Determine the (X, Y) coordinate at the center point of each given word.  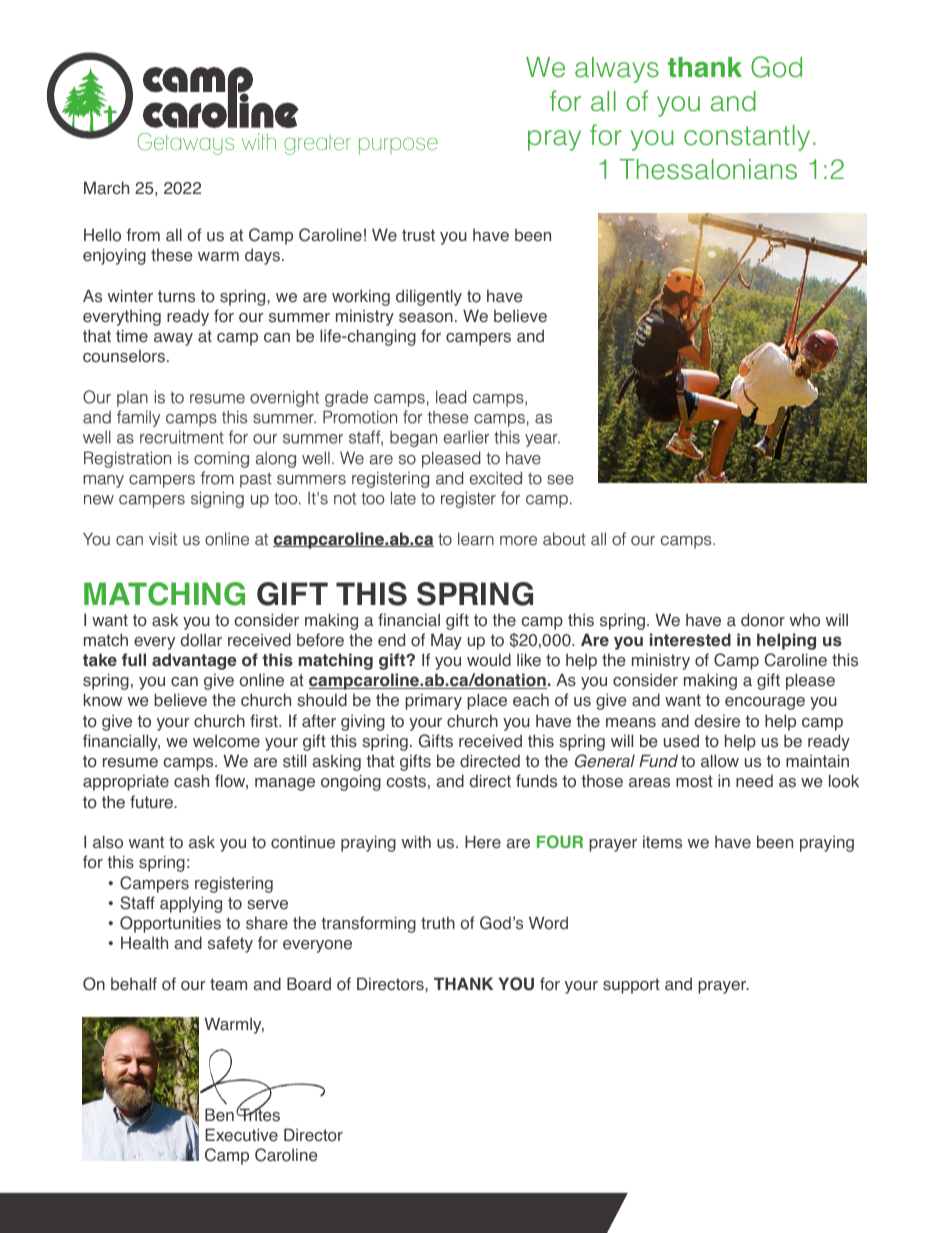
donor (763, 620)
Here (483, 842)
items (662, 842)
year (542, 440)
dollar (201, 640)
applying (191, 904)
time (132, 336)
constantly (747, 138)
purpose (398, 146)
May (446, 641)
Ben (219, 1115)
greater (317, 145)
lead (451, 397)
